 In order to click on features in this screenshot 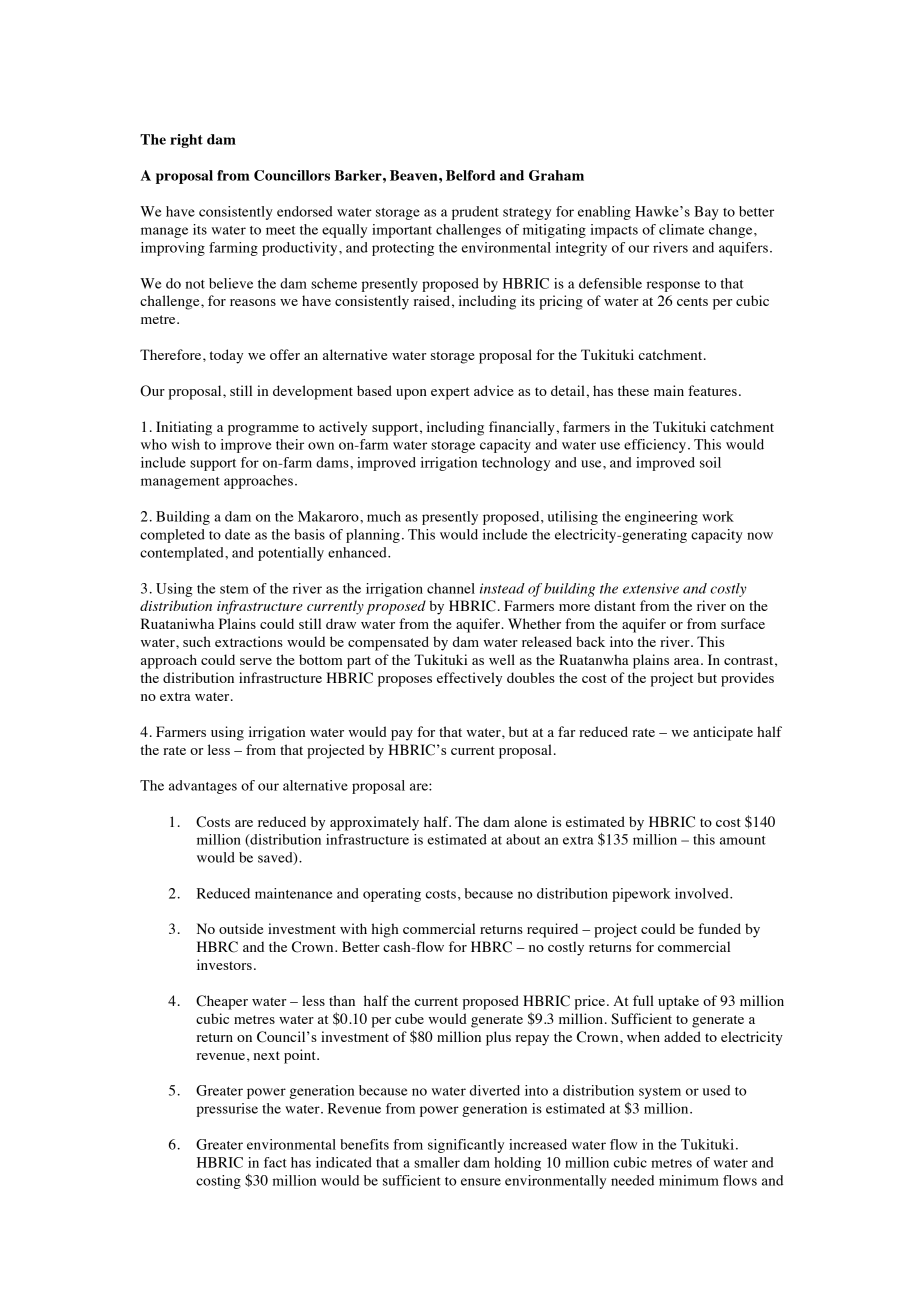, I will do `click(712, 390)`.
